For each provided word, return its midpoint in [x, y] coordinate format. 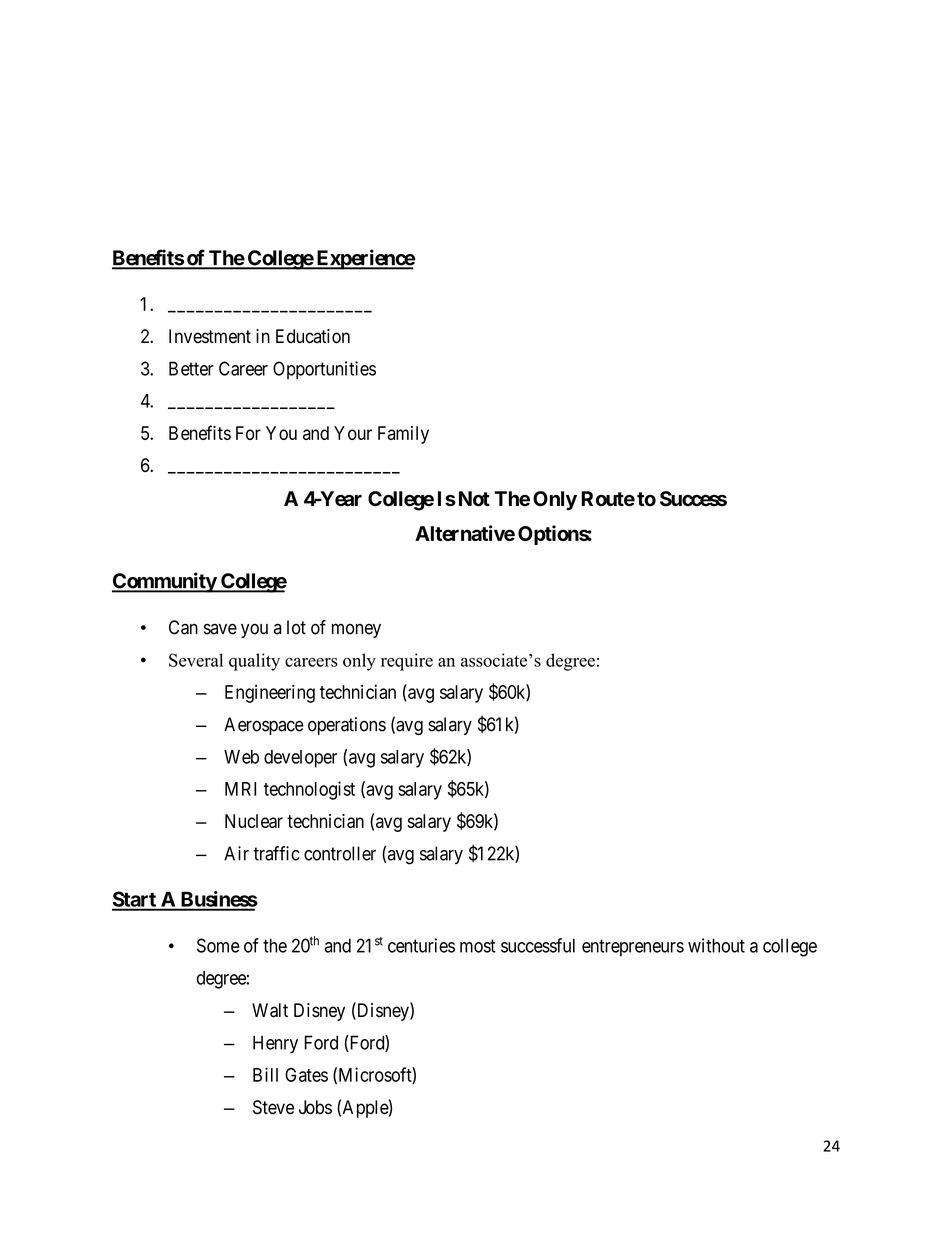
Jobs [315, 1107]
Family [403, 435]
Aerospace [264, 726]
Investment [210, 336]
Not [472, 499]
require [407, 662]
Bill [265, 1074]
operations [347, 726]
